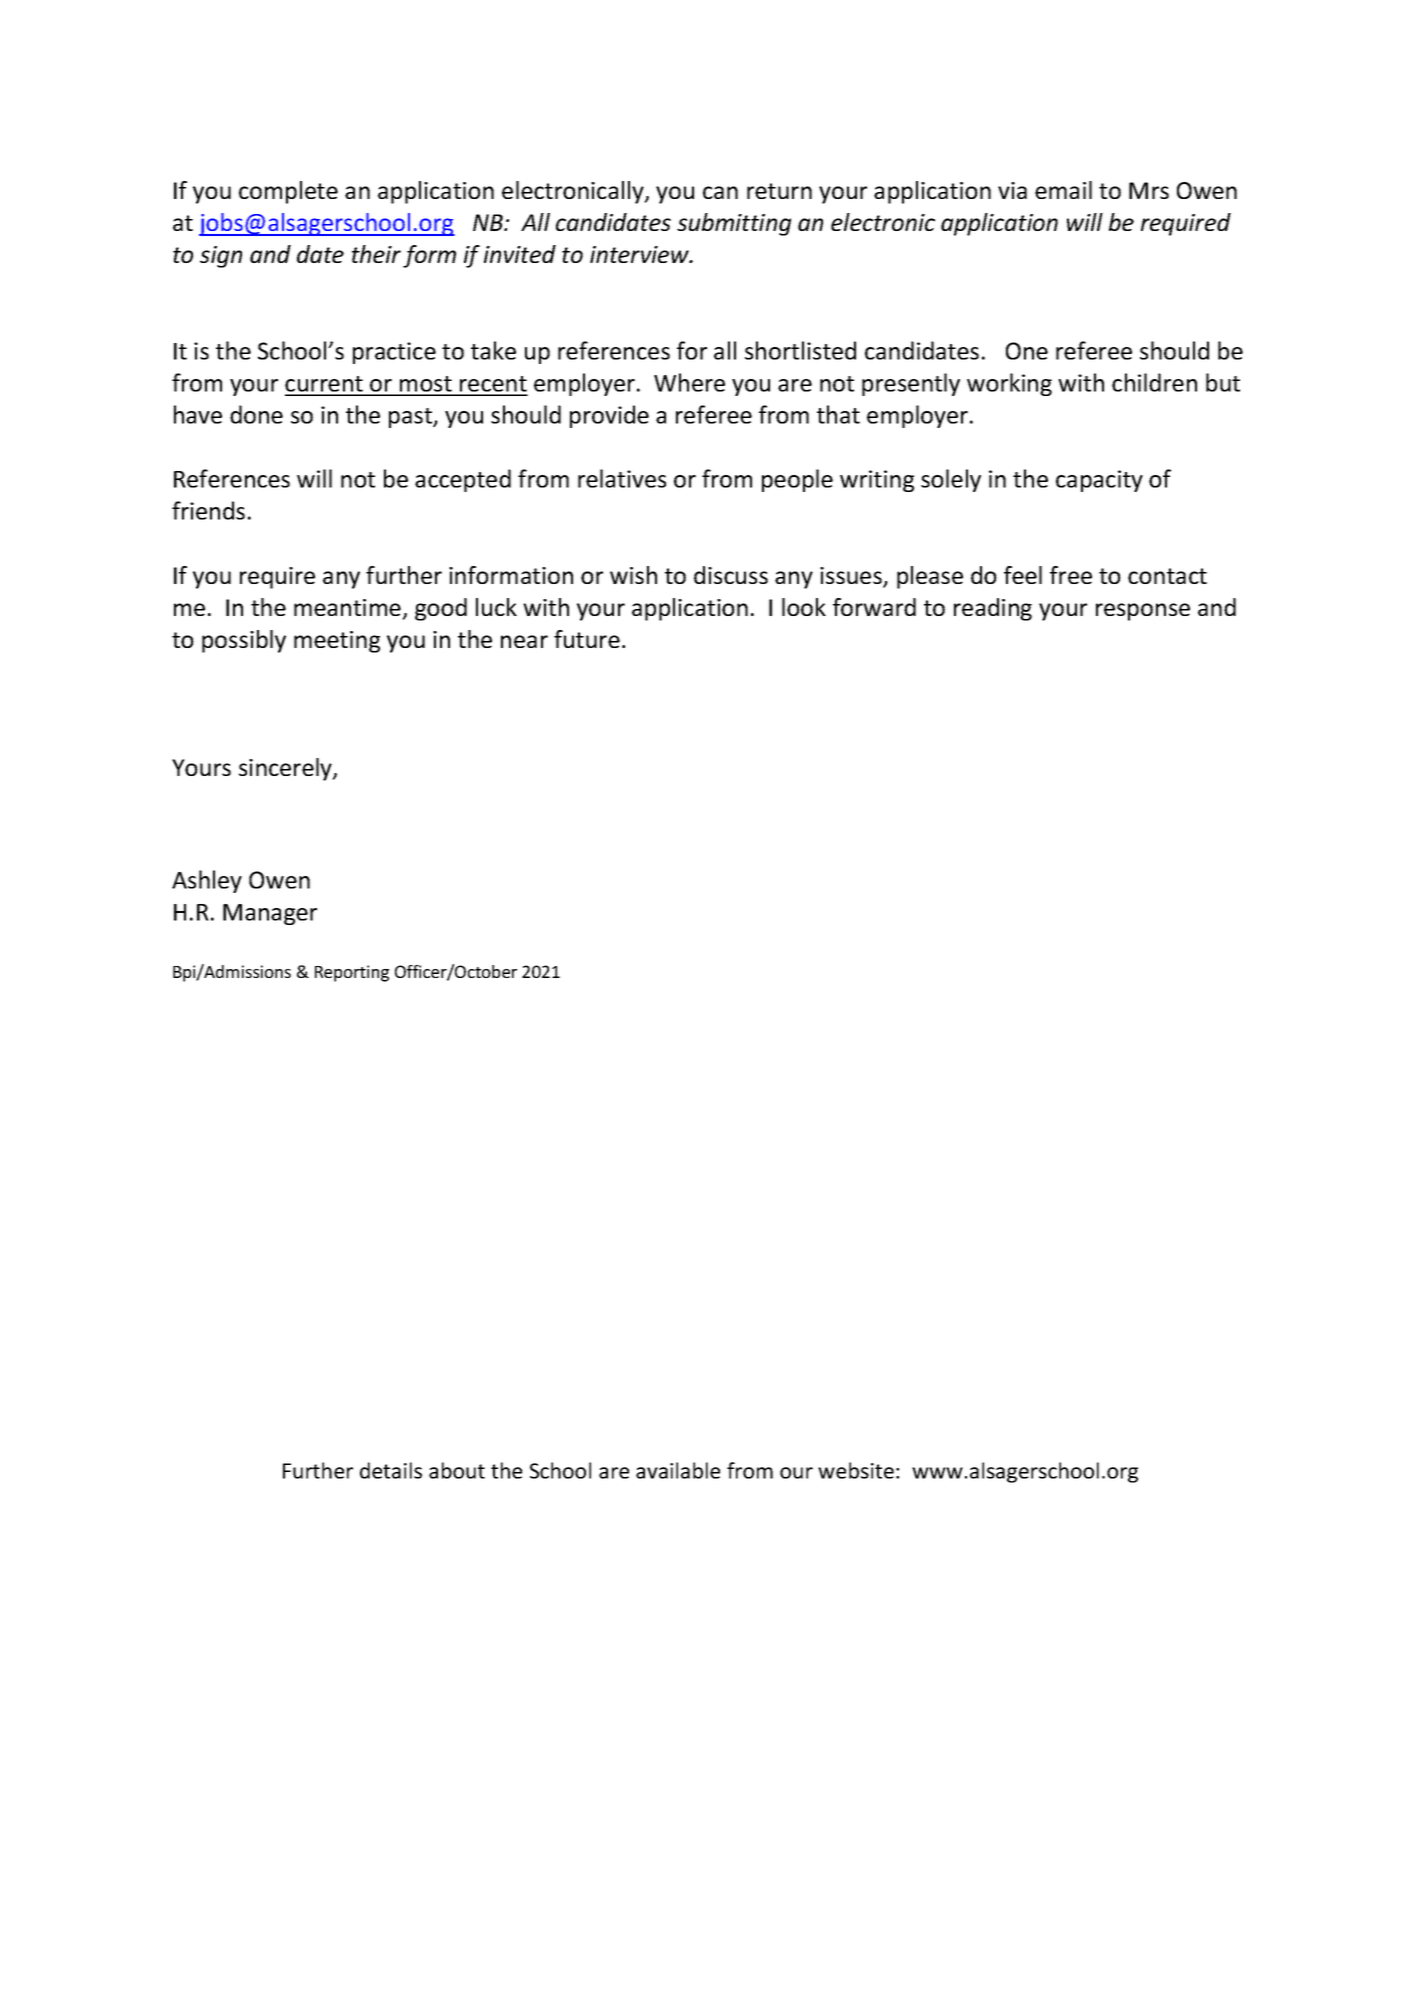 The image size is (1421, 2011). I want to click on friends, so click(208, 510).
